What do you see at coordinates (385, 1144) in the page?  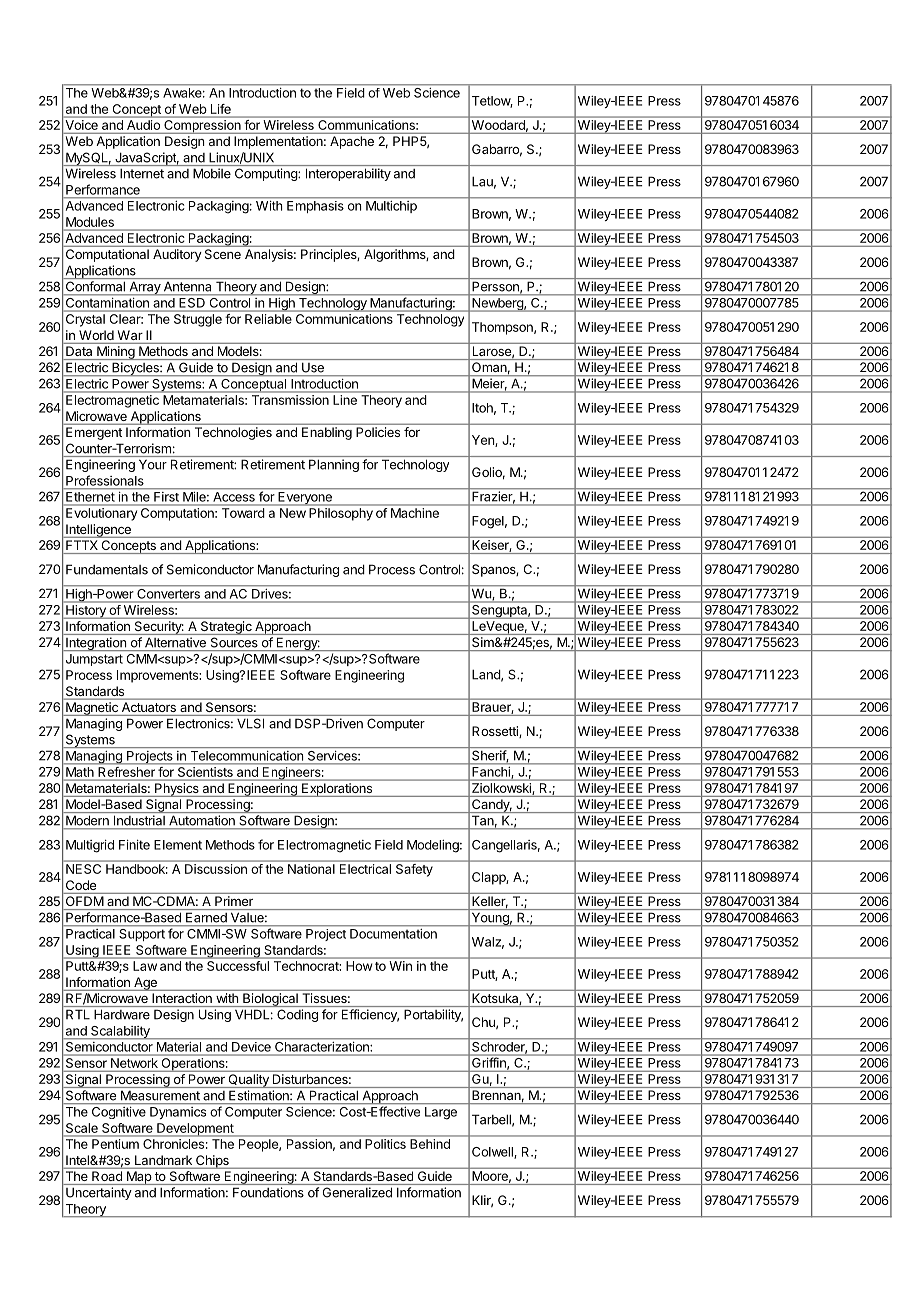 I see `Politics` at bounding box center [385, 1144].
